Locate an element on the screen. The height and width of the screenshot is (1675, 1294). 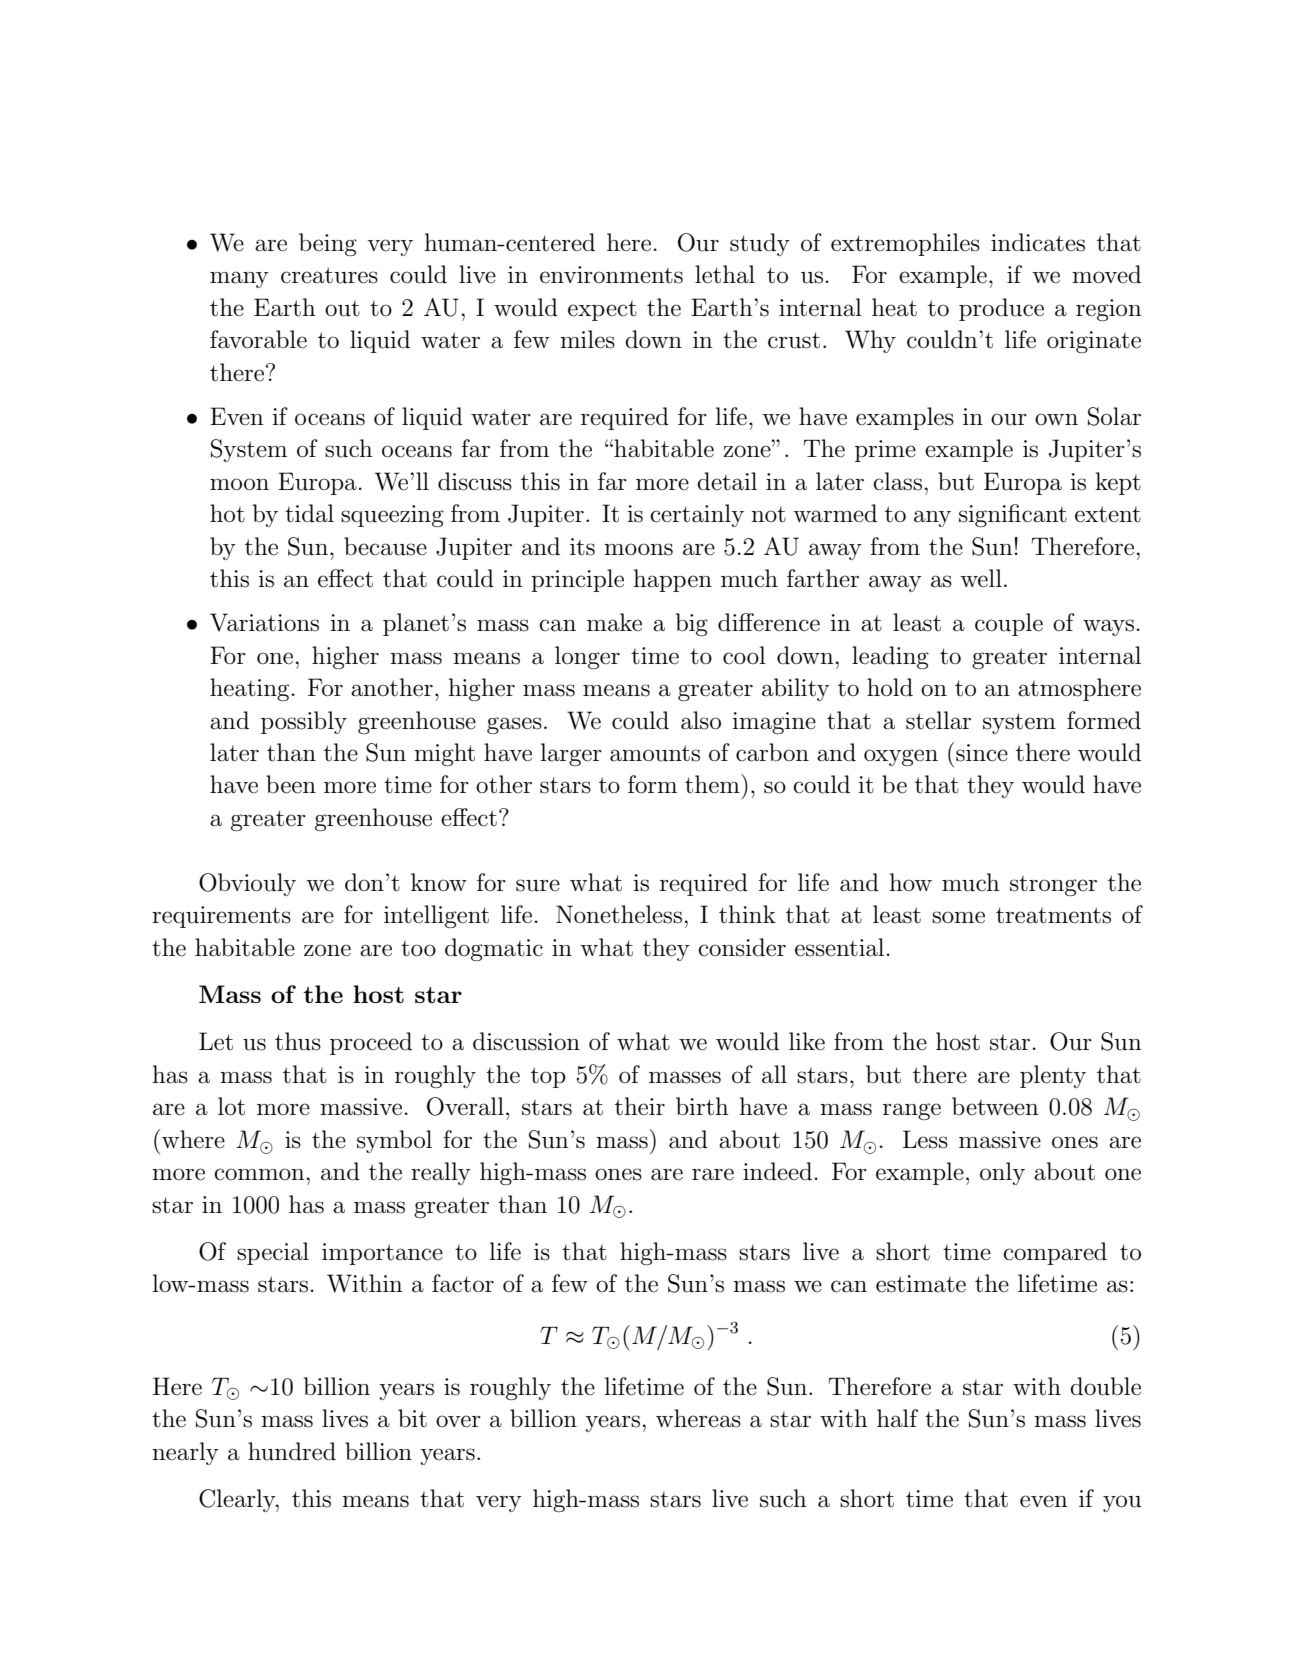
hundred is located at coordinates (292, 1451).
